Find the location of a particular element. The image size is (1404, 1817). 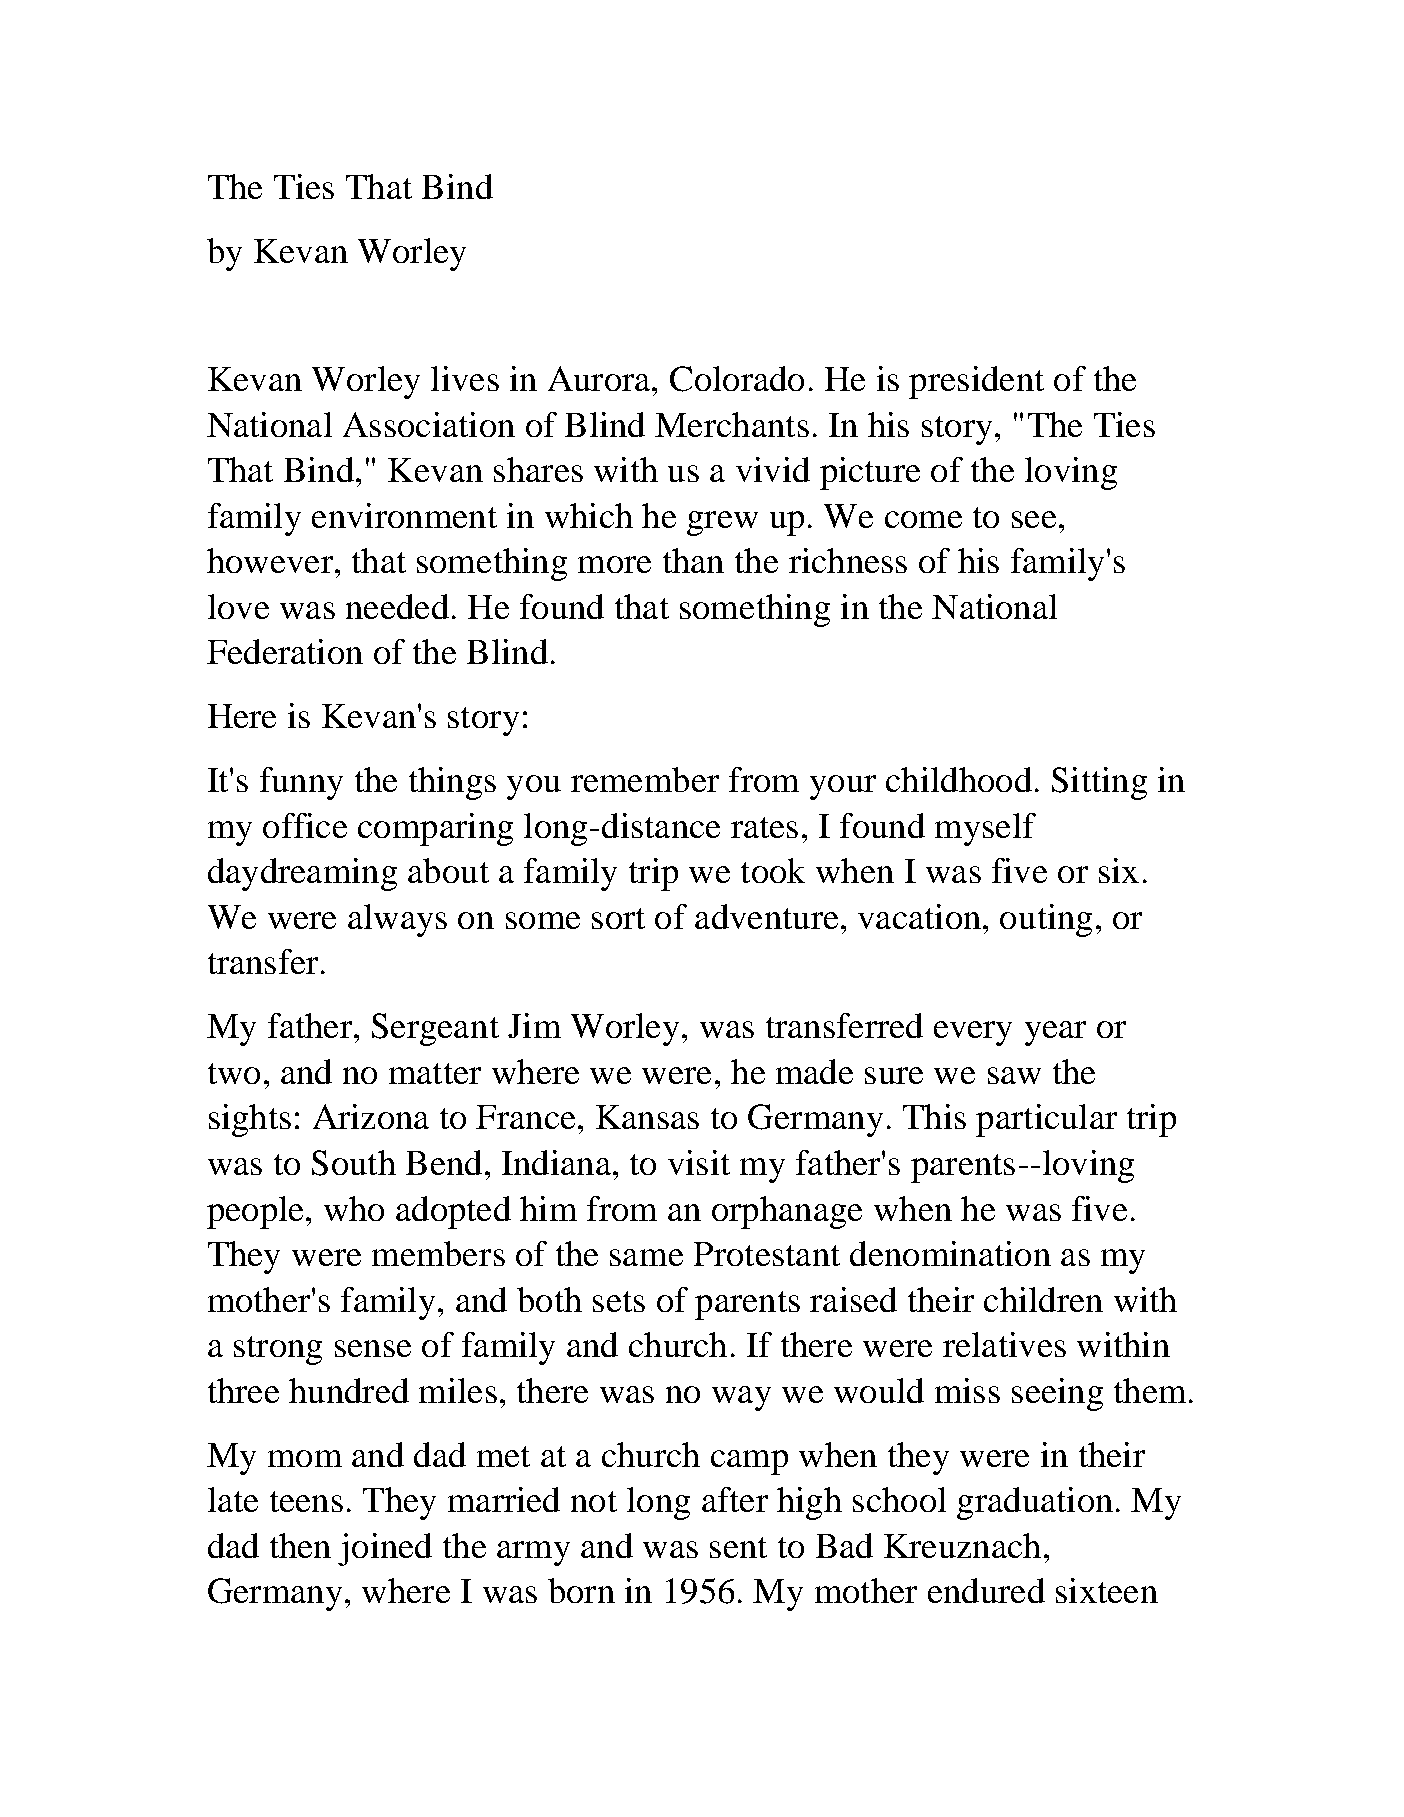

president is located at coordinates (976, 382).
